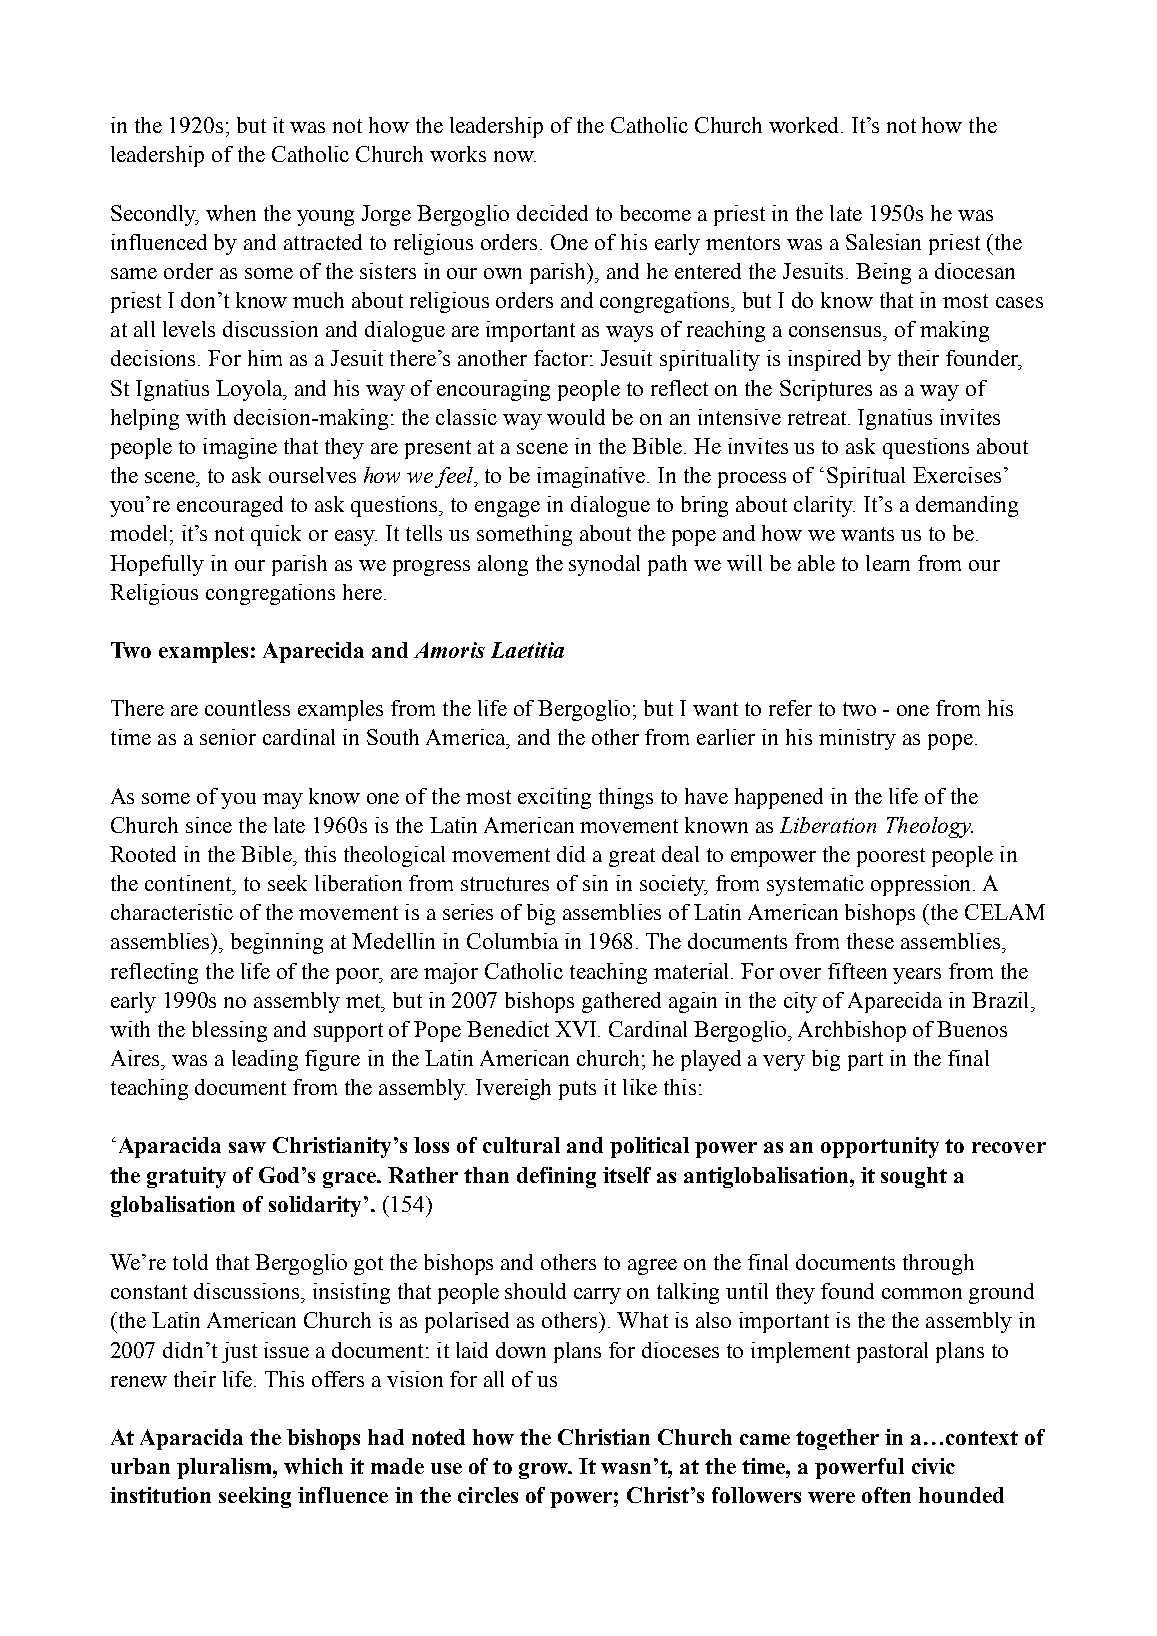  I want to click on along, so click(503, 565).
